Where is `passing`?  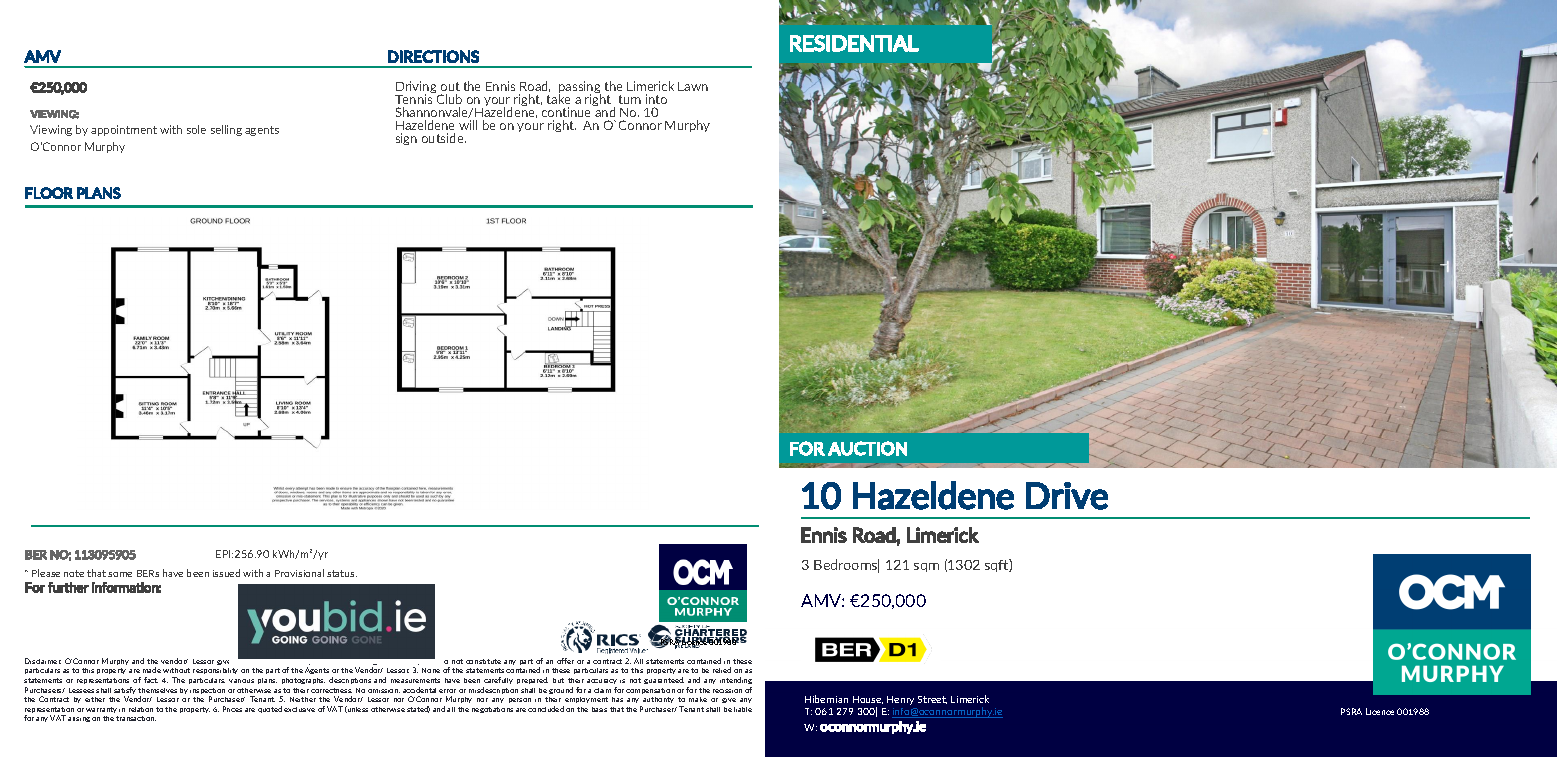
passing is located at coordinates (580, 88).
